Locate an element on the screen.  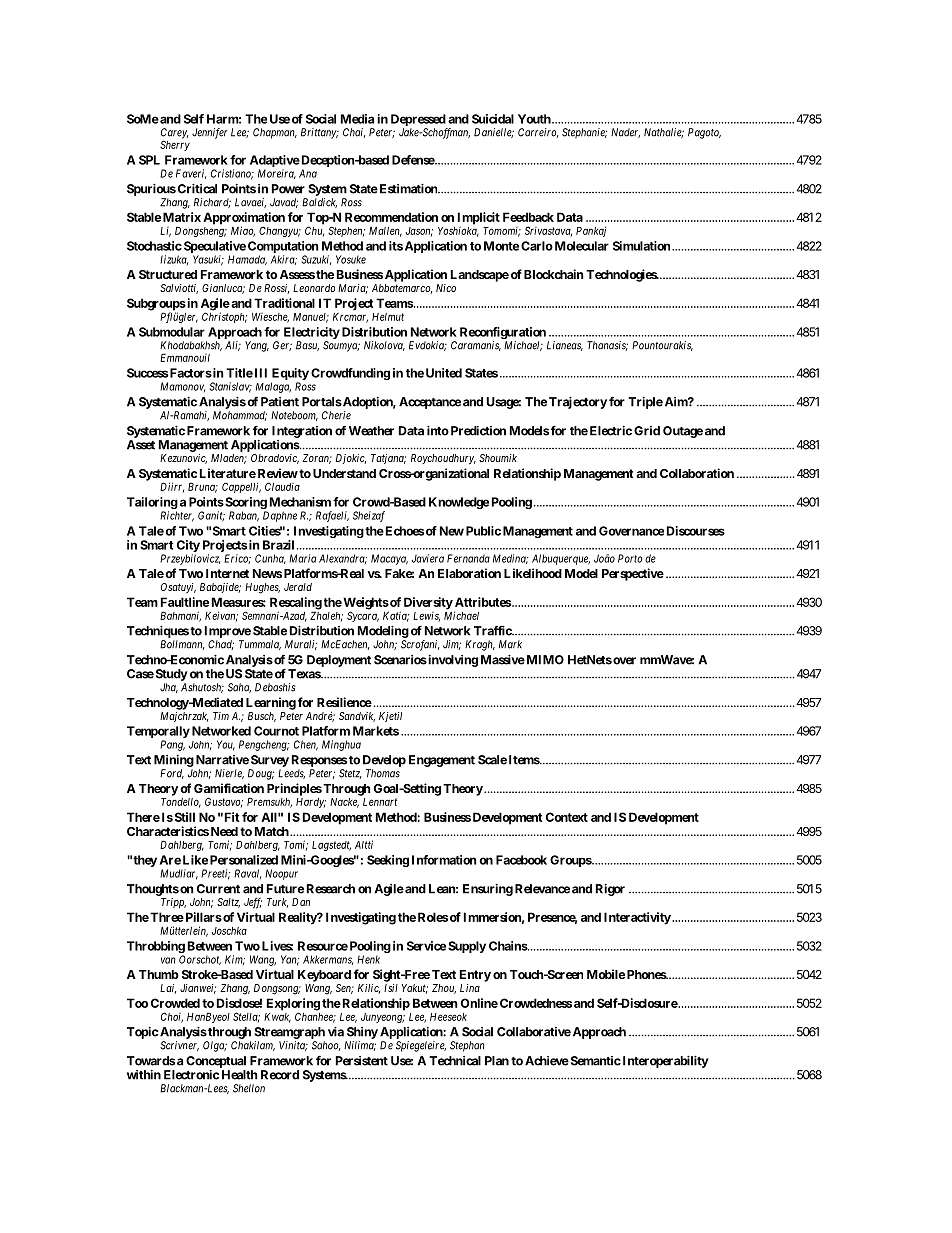
Technical is located at coordinates (455, 1061).
